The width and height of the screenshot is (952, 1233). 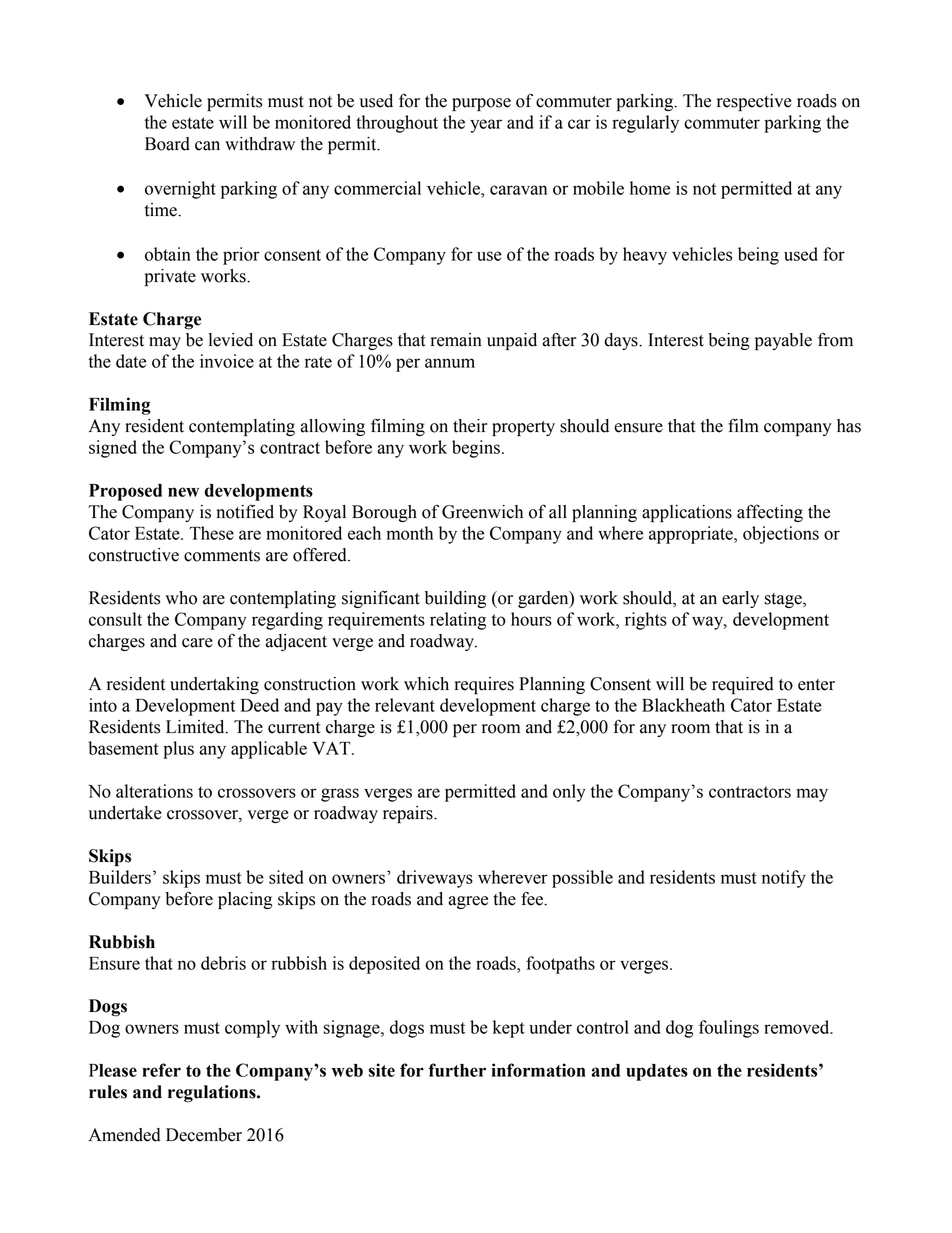 What do you see at coordinates (754, 102) in the screenshot?
I see `respective` at bounding box center [754, 102].
